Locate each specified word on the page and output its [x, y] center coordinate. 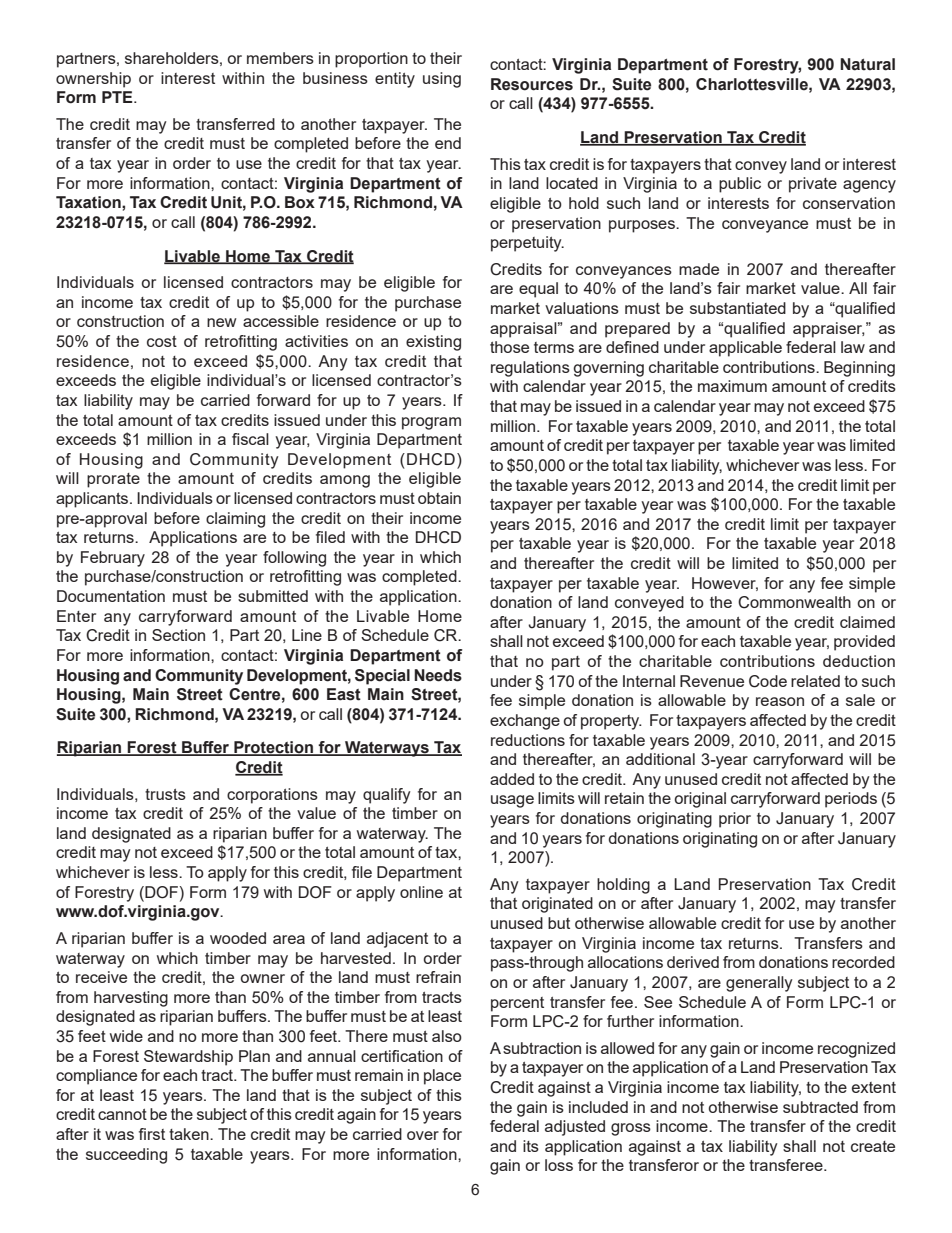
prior [735, 820]
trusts [165, 794]
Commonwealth [794, 602]
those [509, 347]
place [442, 1077]
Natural [867, 64]
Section [178, 635]
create [873, 1146]
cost [162, 341]
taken [190, 1134]
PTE [118, 97]
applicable [745, 349]
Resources [532, 84]
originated [557, 905]
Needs [438, 675]
